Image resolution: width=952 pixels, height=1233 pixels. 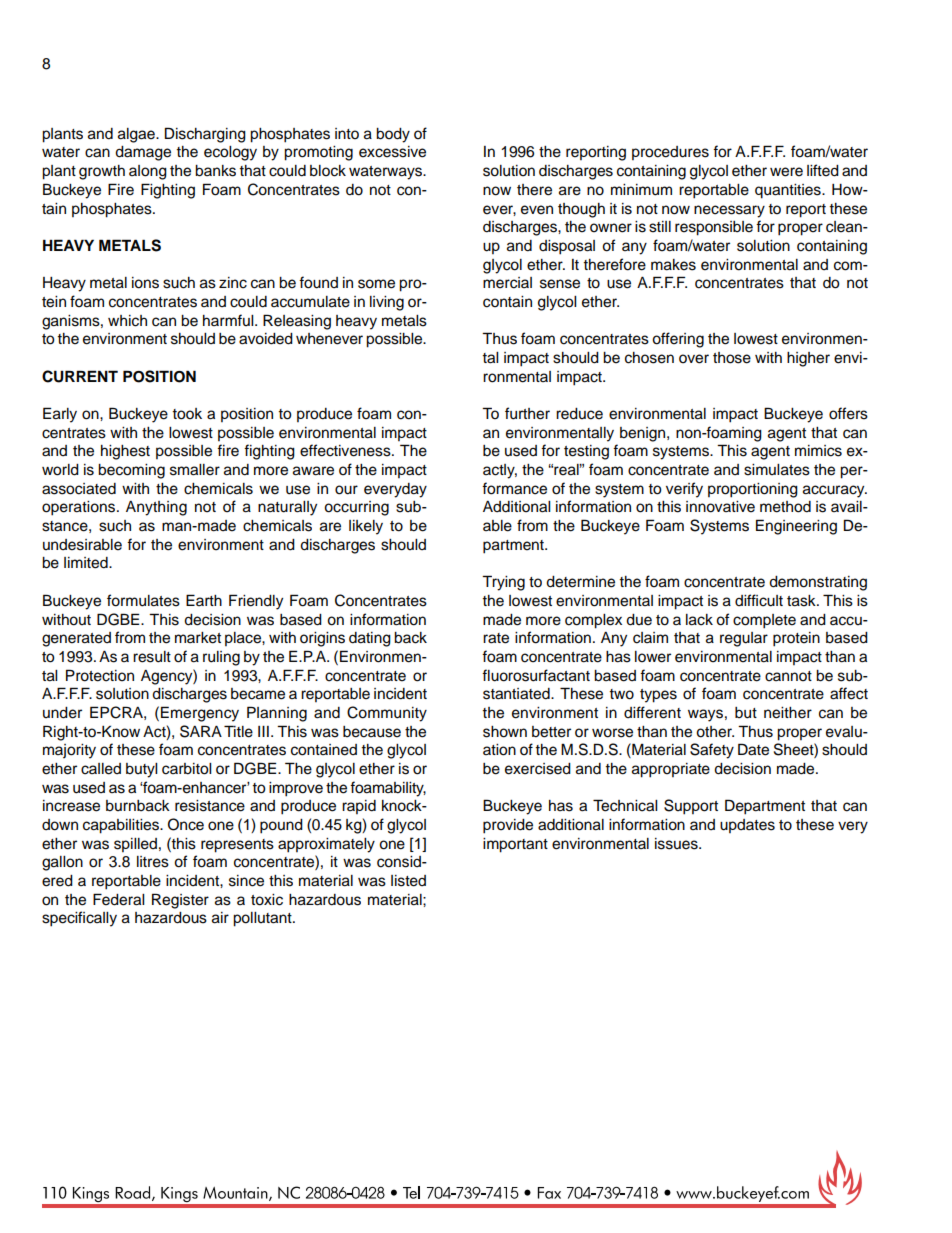 What do you see at coordinates (180, 901) in the screenshot?
I see `Register` at bounding box center [180, 901].
